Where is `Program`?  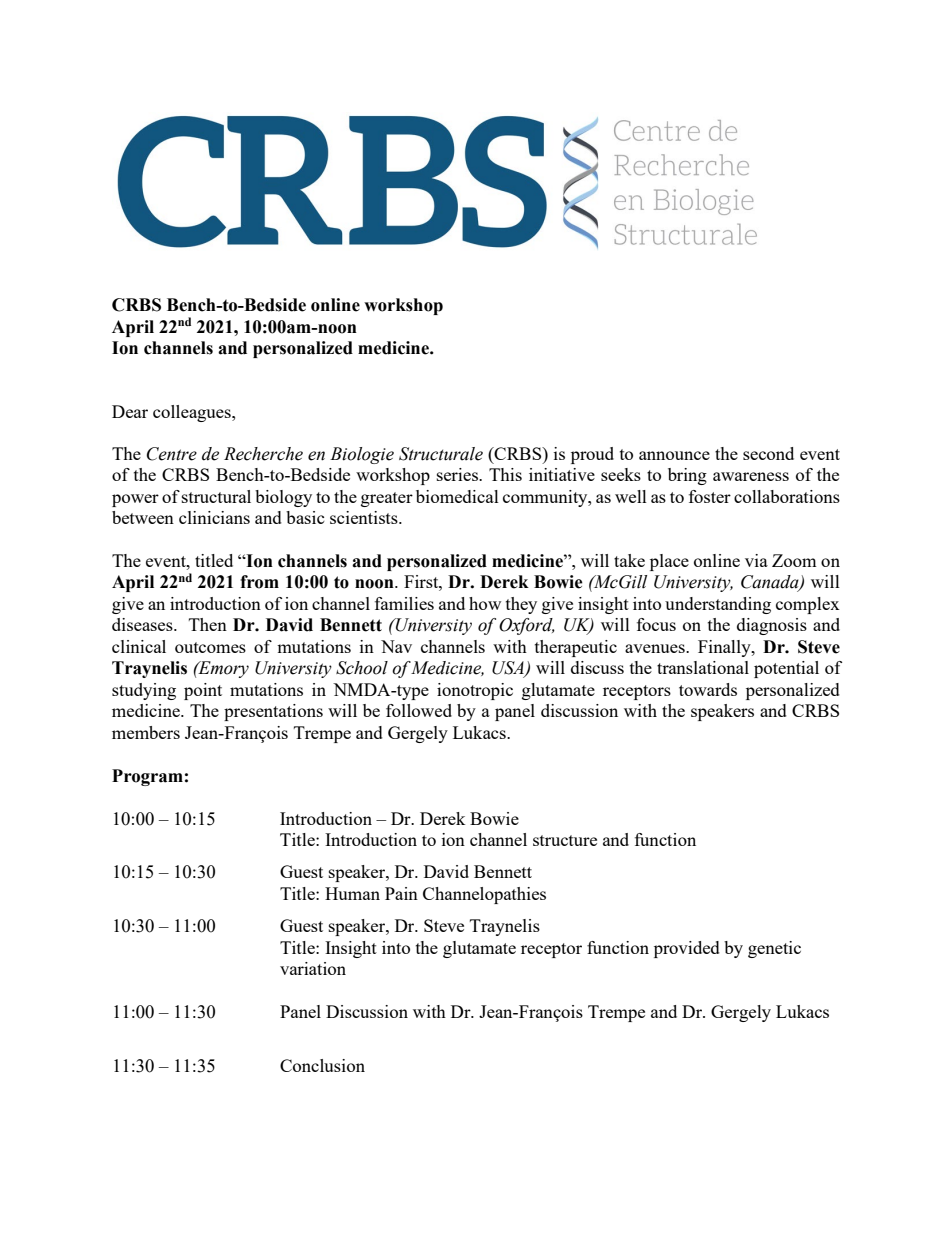
Program is located at coordinates (147, 777).
